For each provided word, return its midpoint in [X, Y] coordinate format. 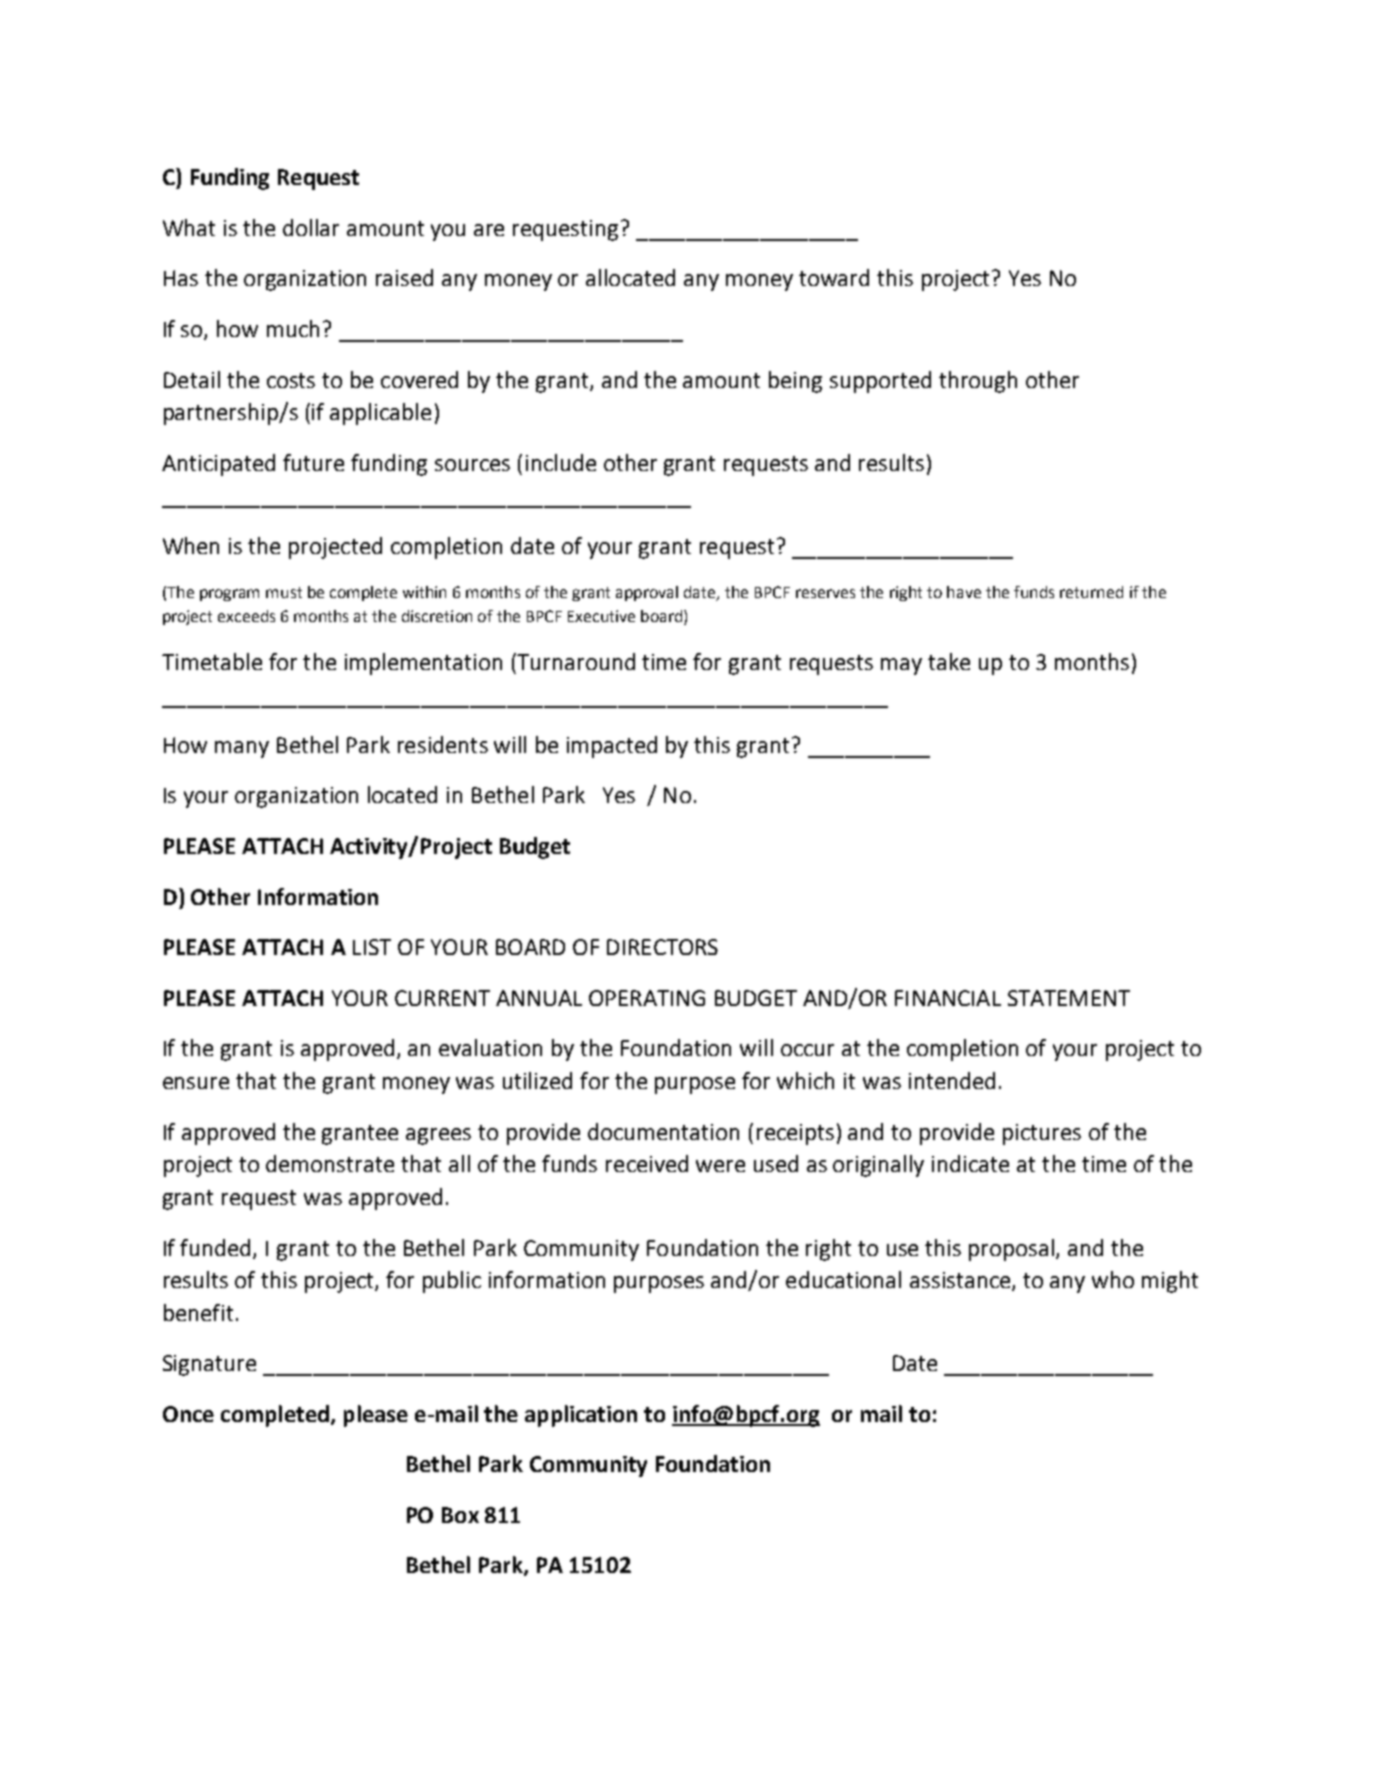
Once [188, 1414]
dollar [311, 227]
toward [834, 277]
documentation [663, 1131]
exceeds [246, 616]
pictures [1042, 1134]
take [949, 661]
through [978, 382]
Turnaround [575, 661]
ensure [196, 1083]
